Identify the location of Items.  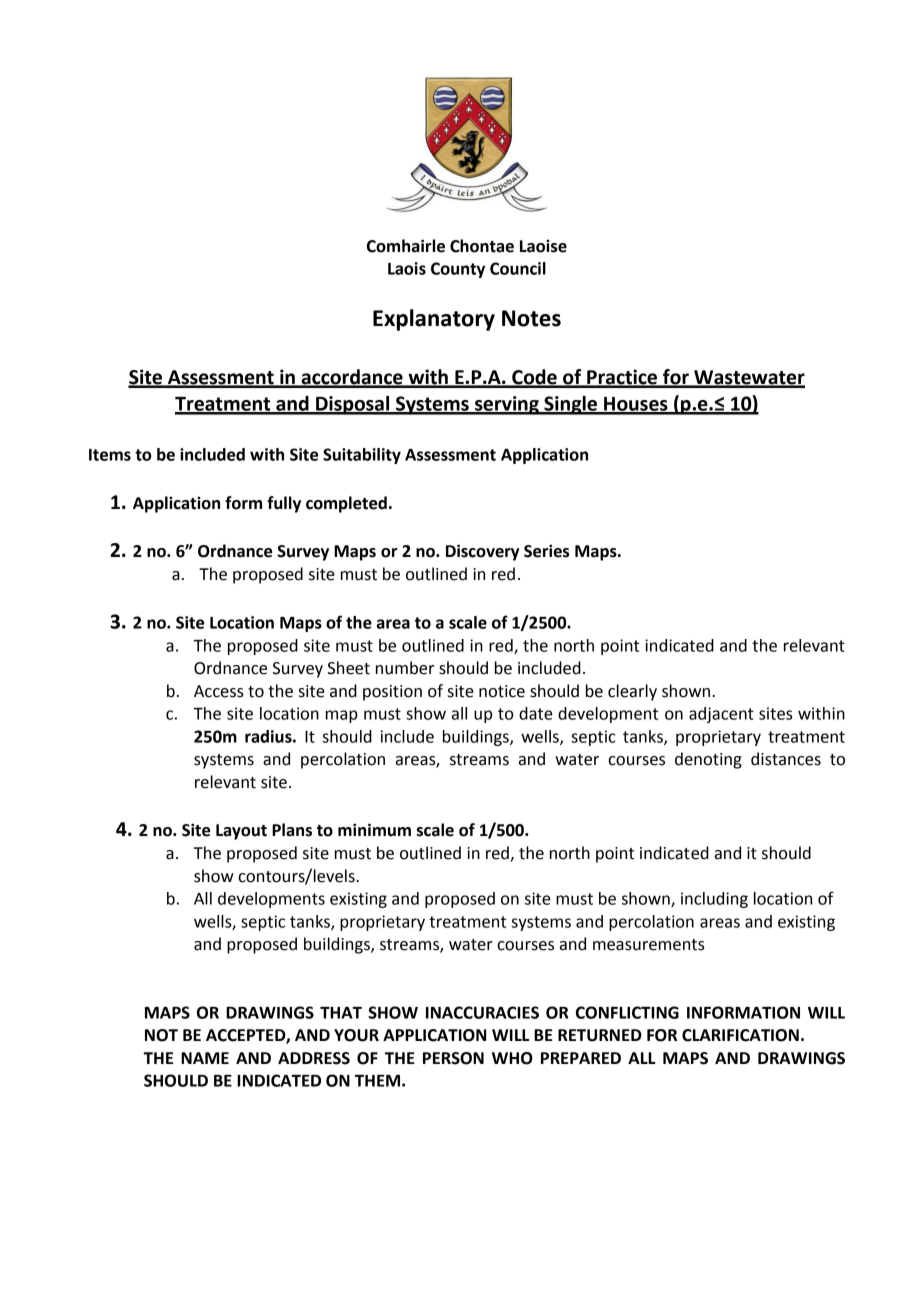
(110, 455).
